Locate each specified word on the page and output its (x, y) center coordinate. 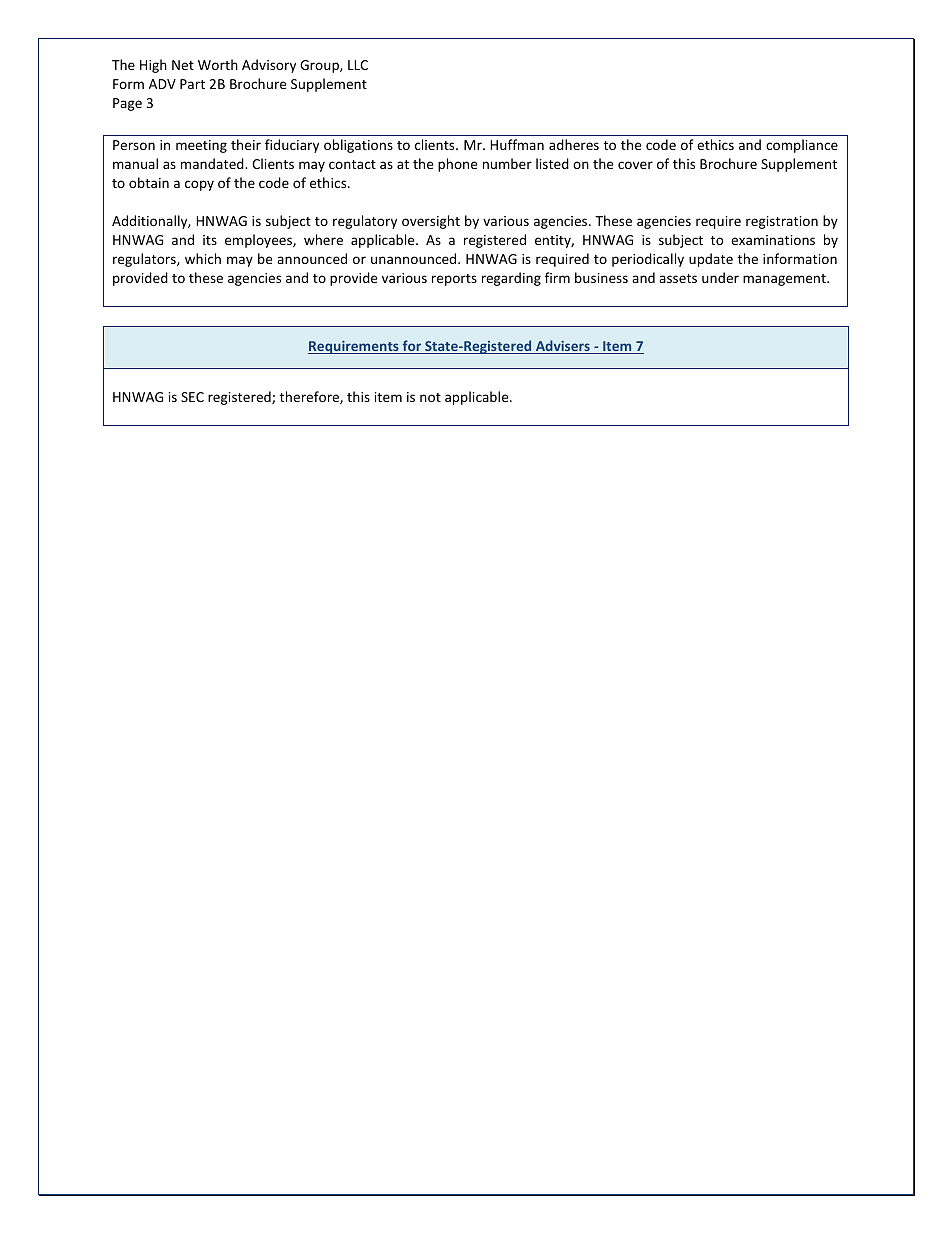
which (203, 258)
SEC (192, 397)
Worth (218, 64)
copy (199, 185)
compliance (802, 146)
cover (635, 165)
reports (454, 280)
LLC (358, 65)
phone (457, 165)
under (720, 277)
